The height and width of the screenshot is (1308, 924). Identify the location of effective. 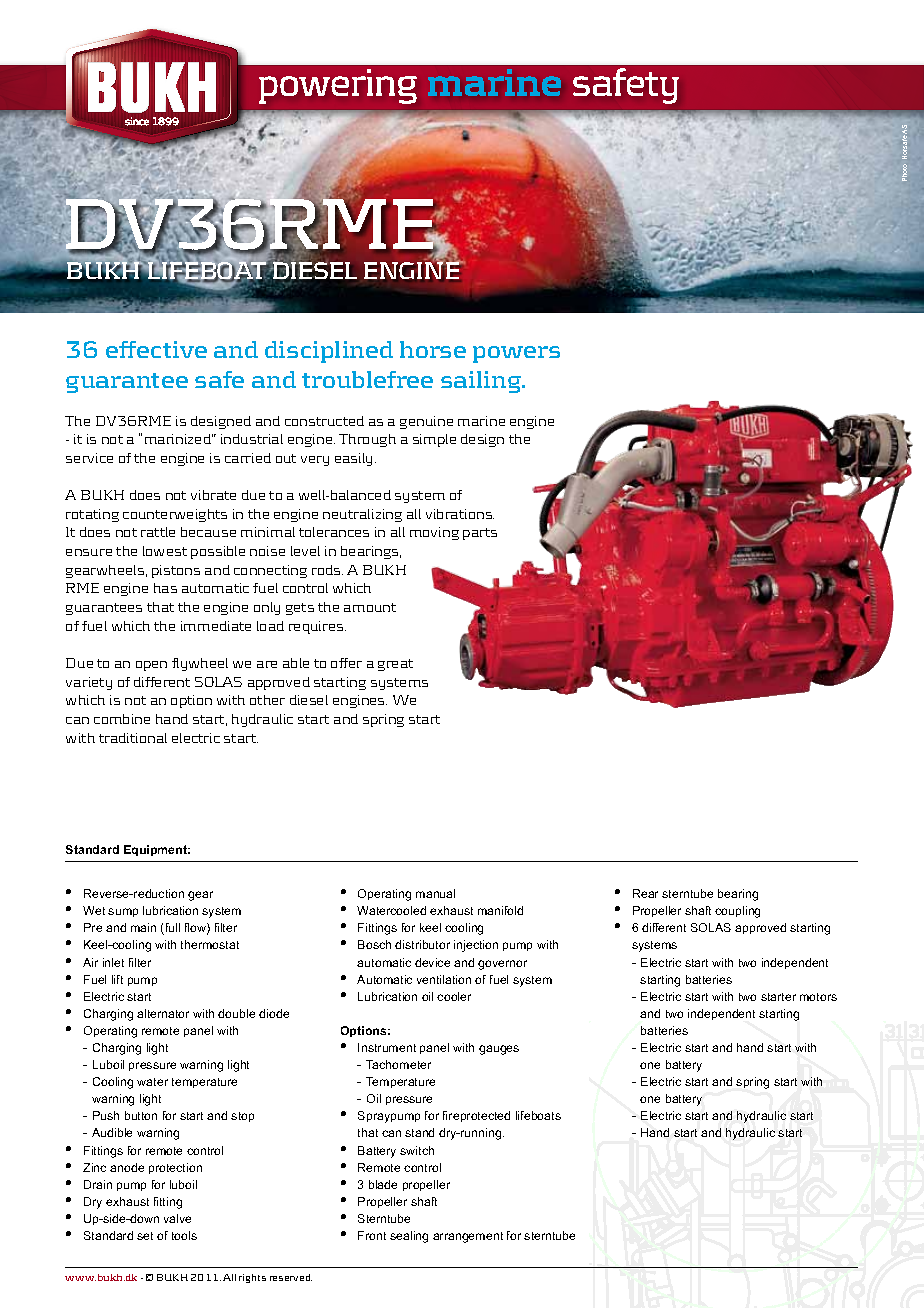
(156, 349).
